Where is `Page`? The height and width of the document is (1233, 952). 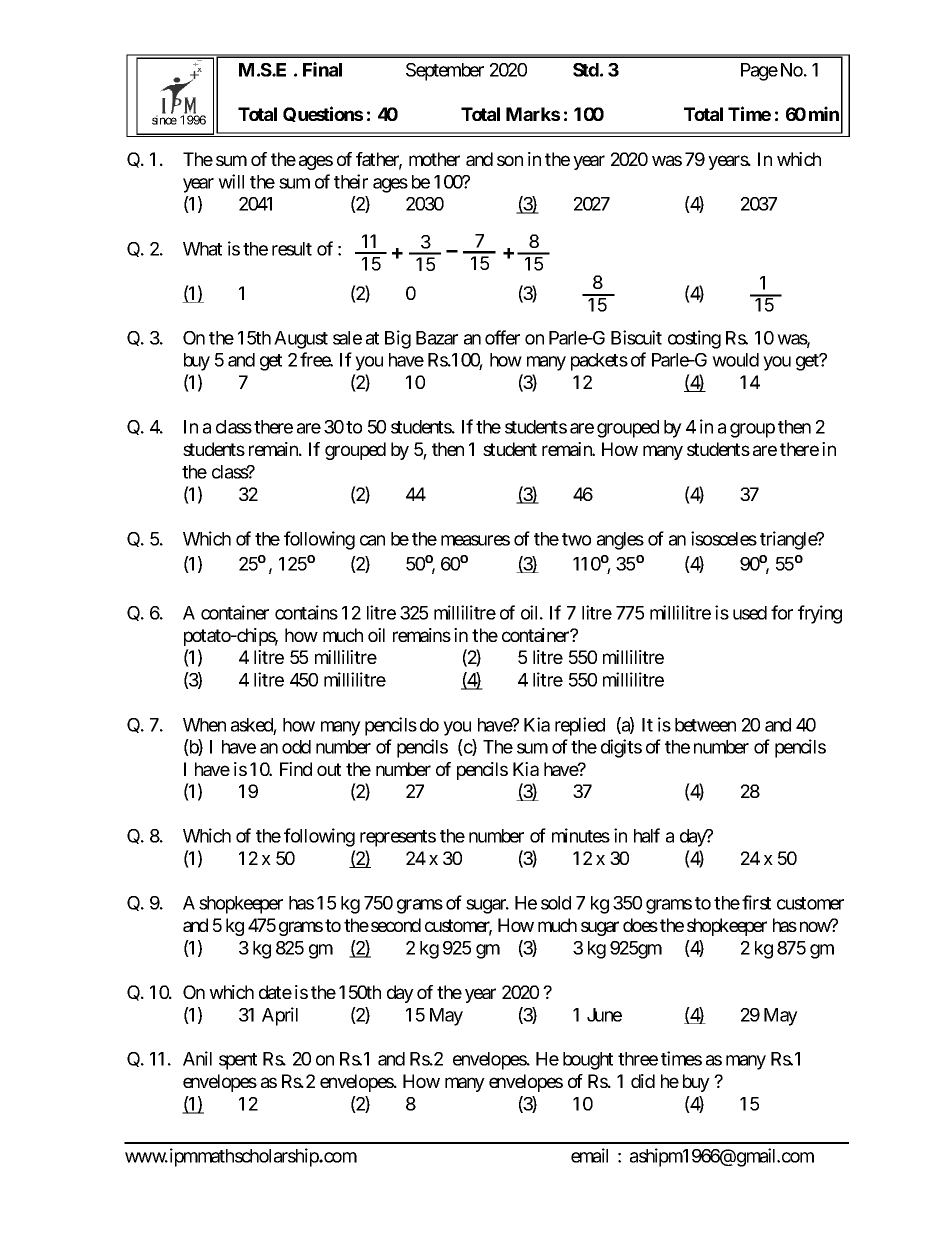
Page is located at coordinates (759, 72).
